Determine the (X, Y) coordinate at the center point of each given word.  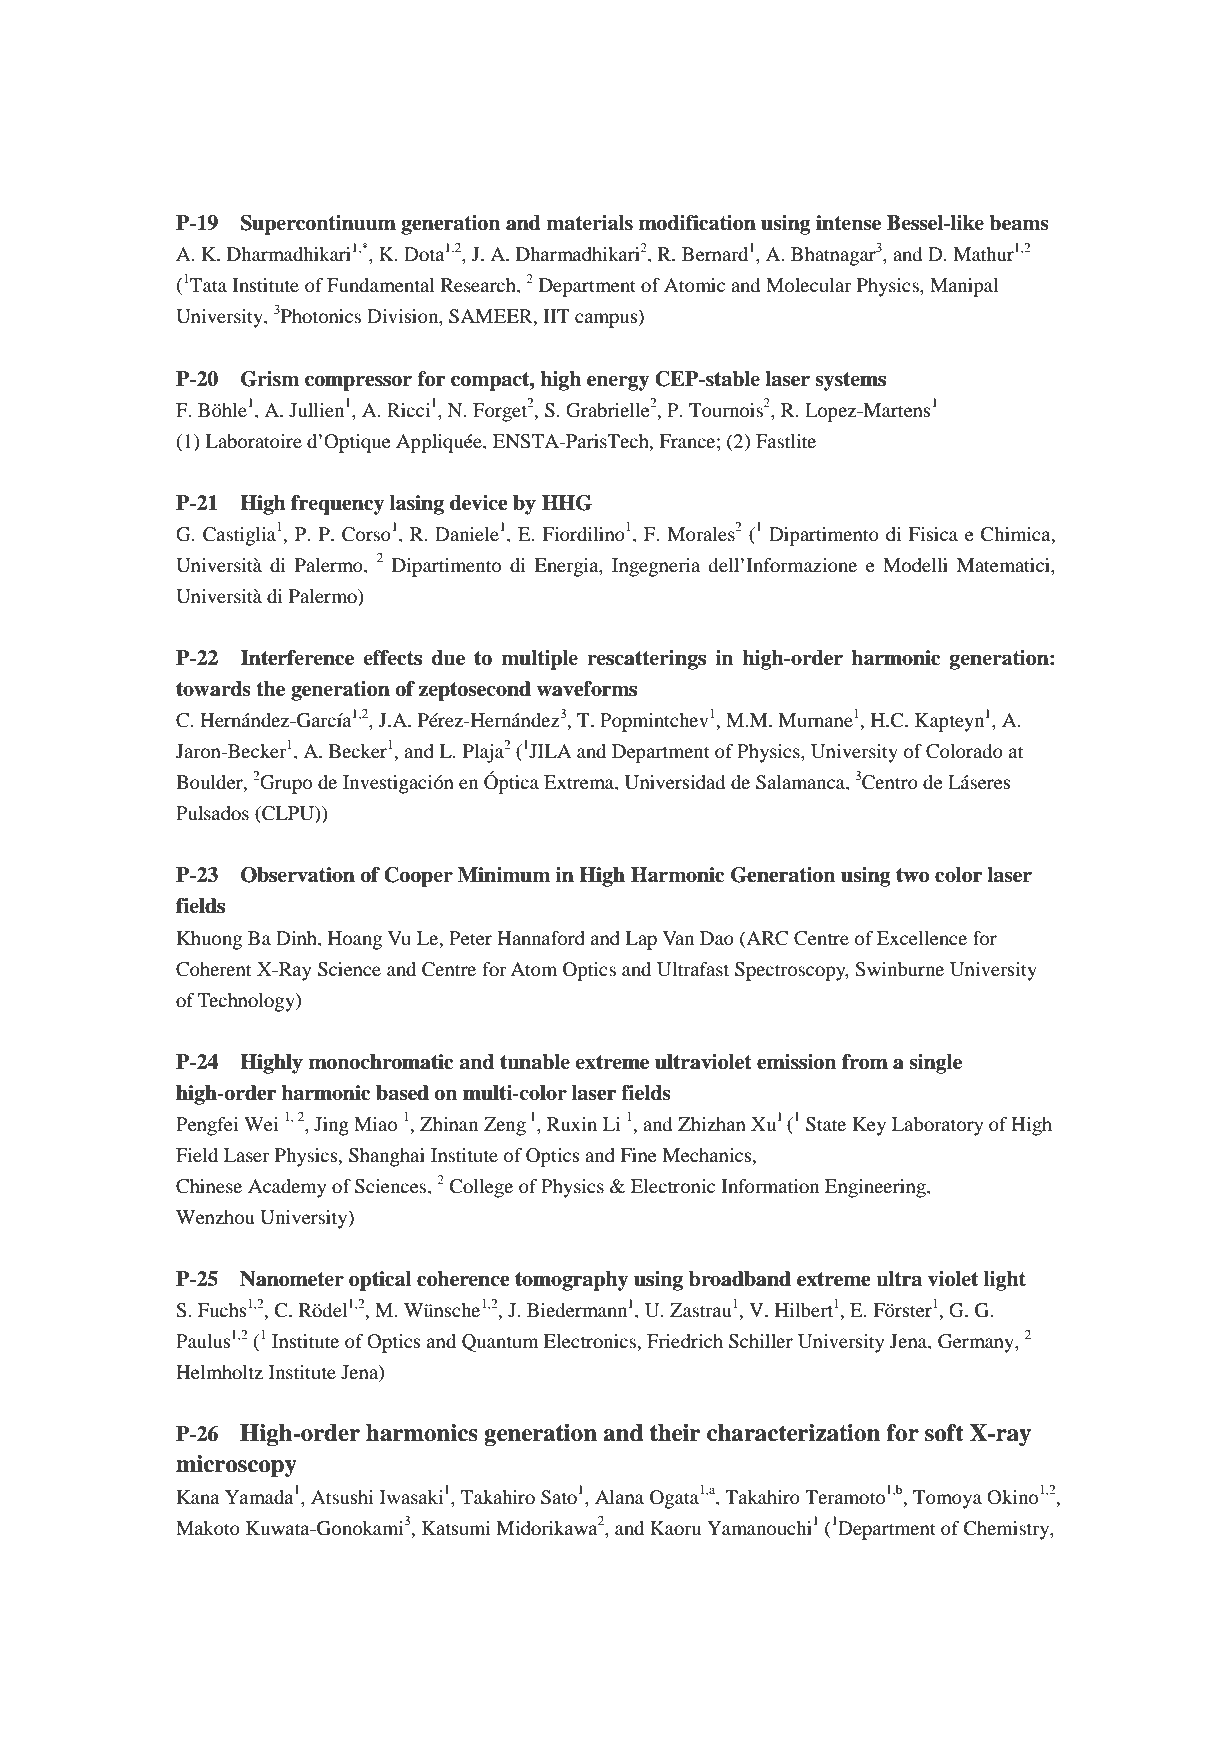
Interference (297, 658)
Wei (261, 1124)
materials (589, 223)
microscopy (236, 1466)
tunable (535, 1062)
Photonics (321, 316)
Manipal (964, 287)
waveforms (586, 689)
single (935, 1064)
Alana (619, 1497)
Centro (890, 782)
